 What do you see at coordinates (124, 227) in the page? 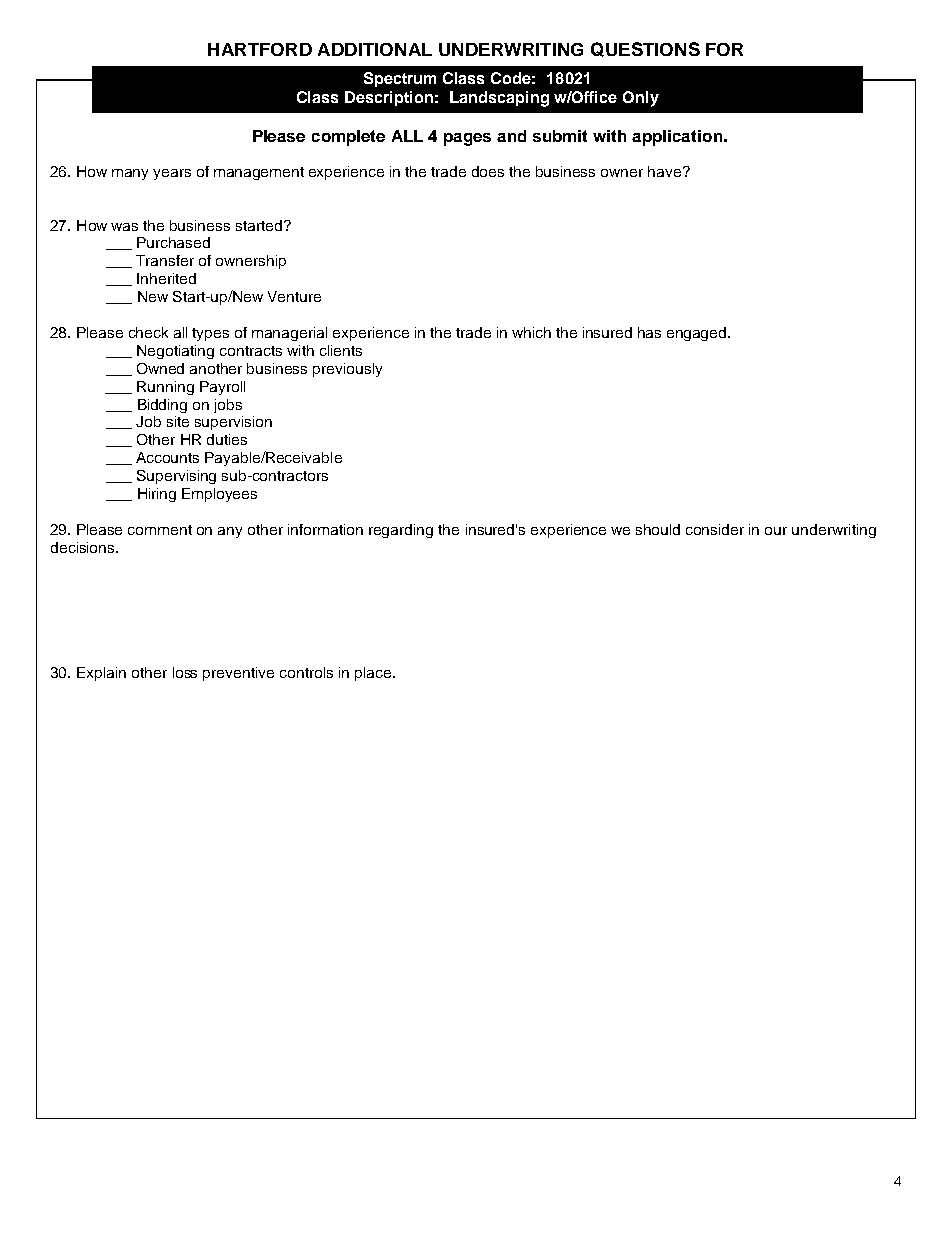
I see `was` at bounding box center [124, 227].
